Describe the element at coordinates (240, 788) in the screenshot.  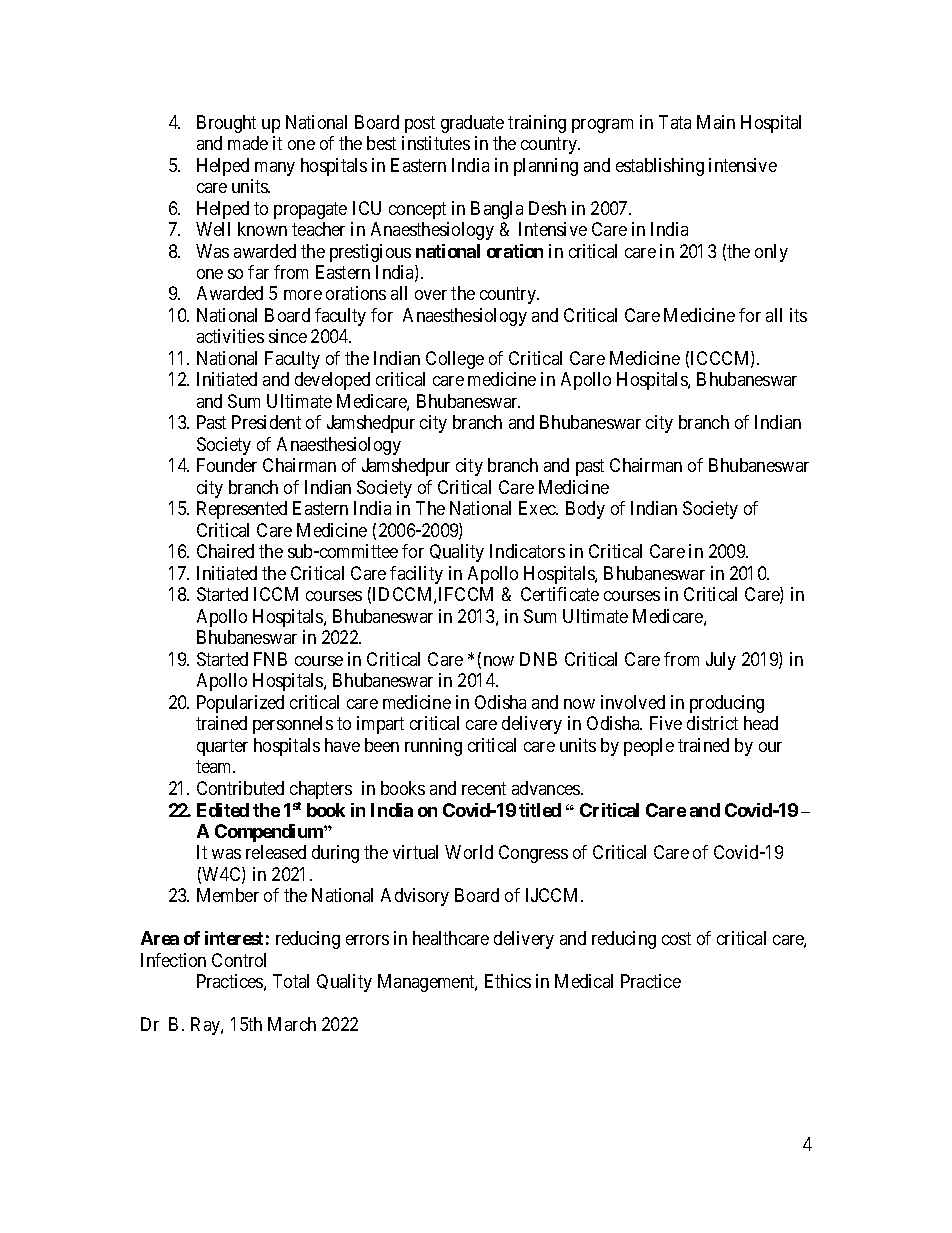
I see `Contributed` at that location.
